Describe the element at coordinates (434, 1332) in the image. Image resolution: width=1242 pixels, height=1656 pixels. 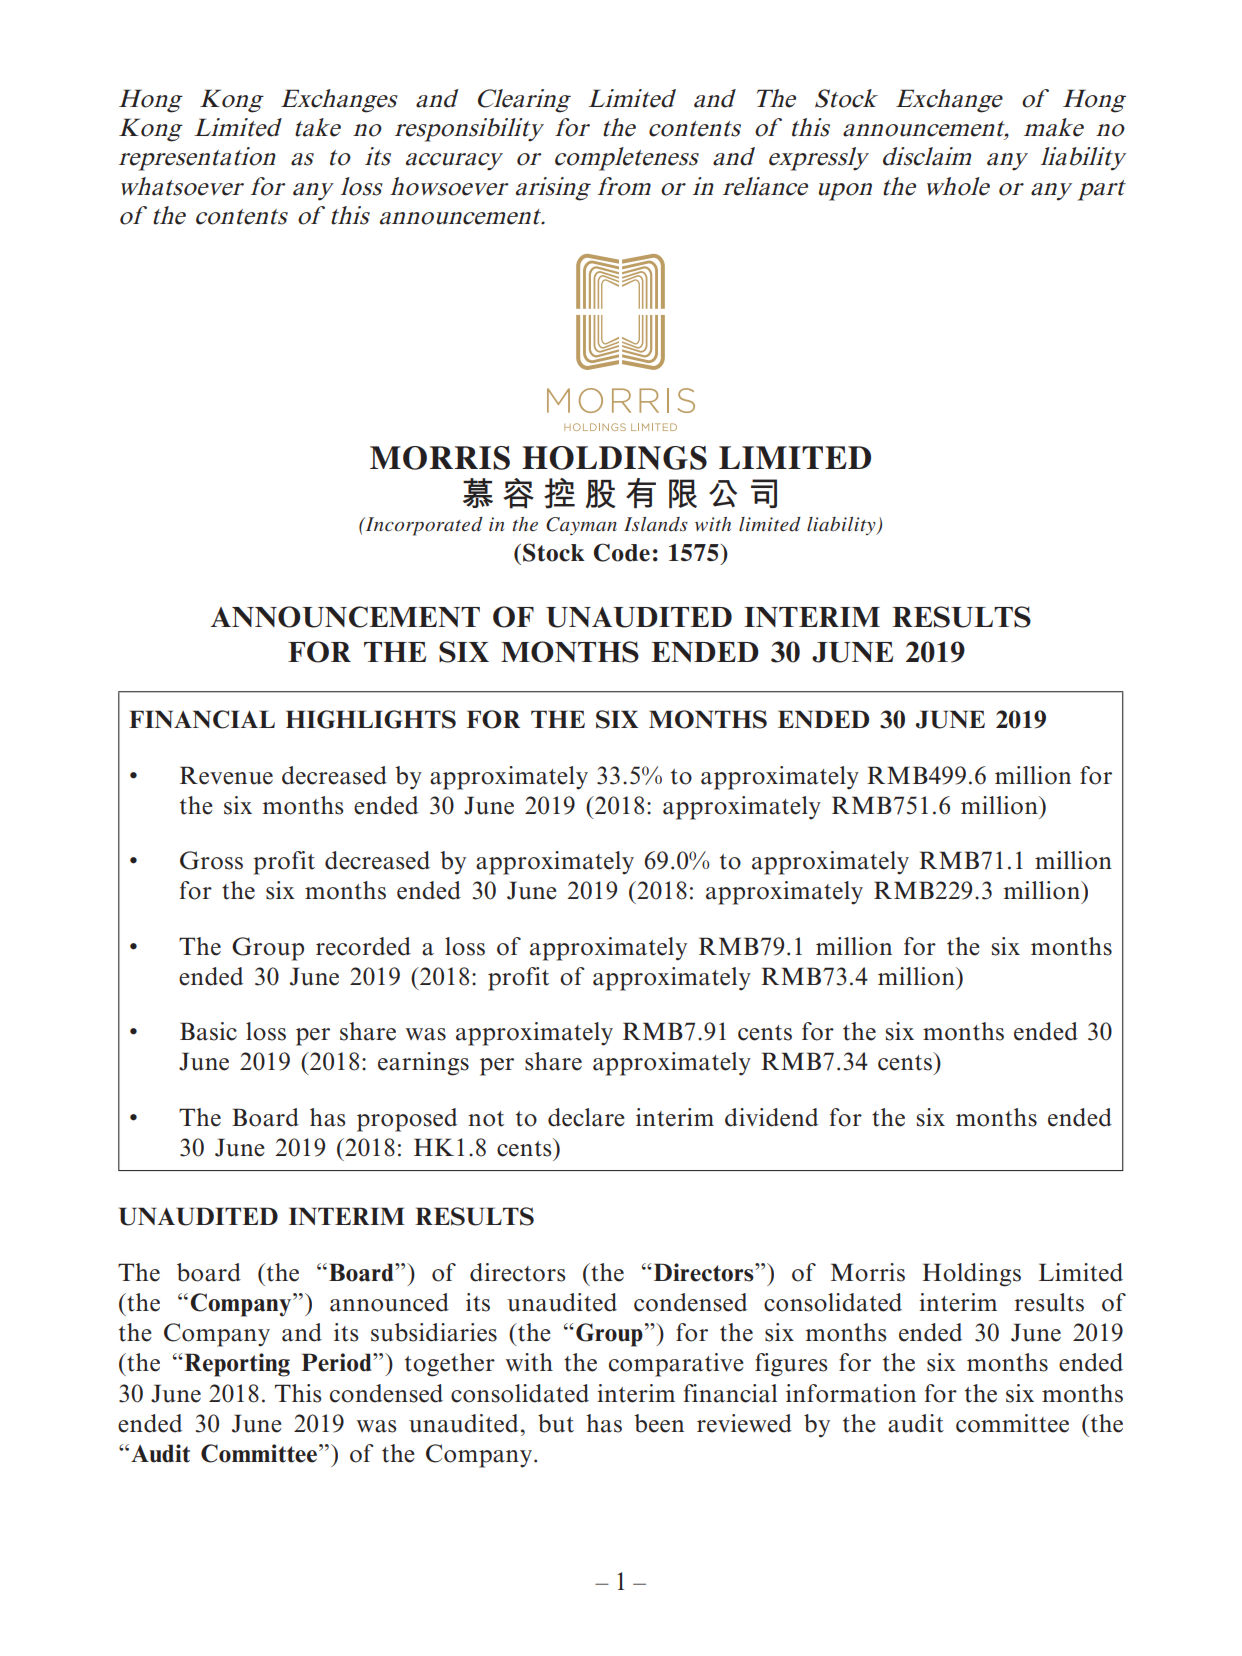
I see `subsidiaries` at that location.
